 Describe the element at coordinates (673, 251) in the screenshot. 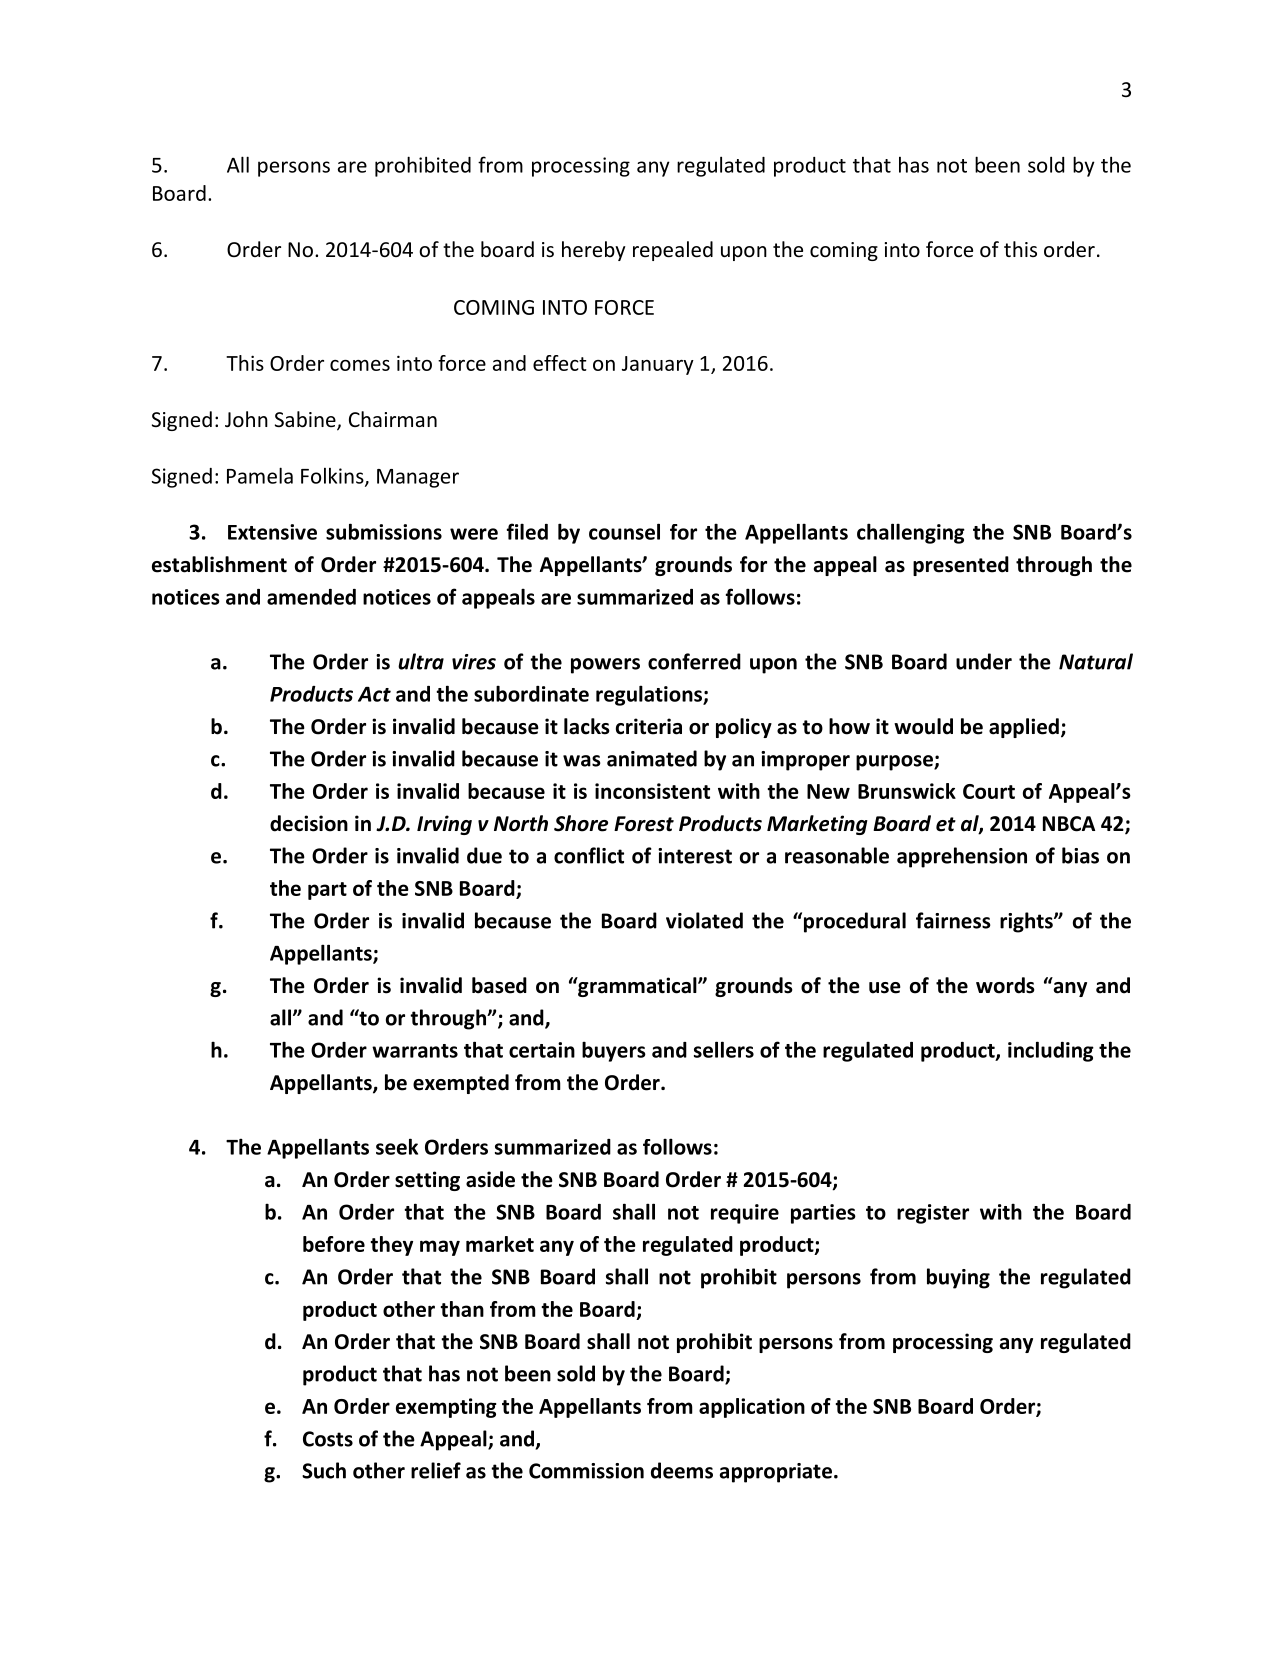

I see `repealed` at that location.
